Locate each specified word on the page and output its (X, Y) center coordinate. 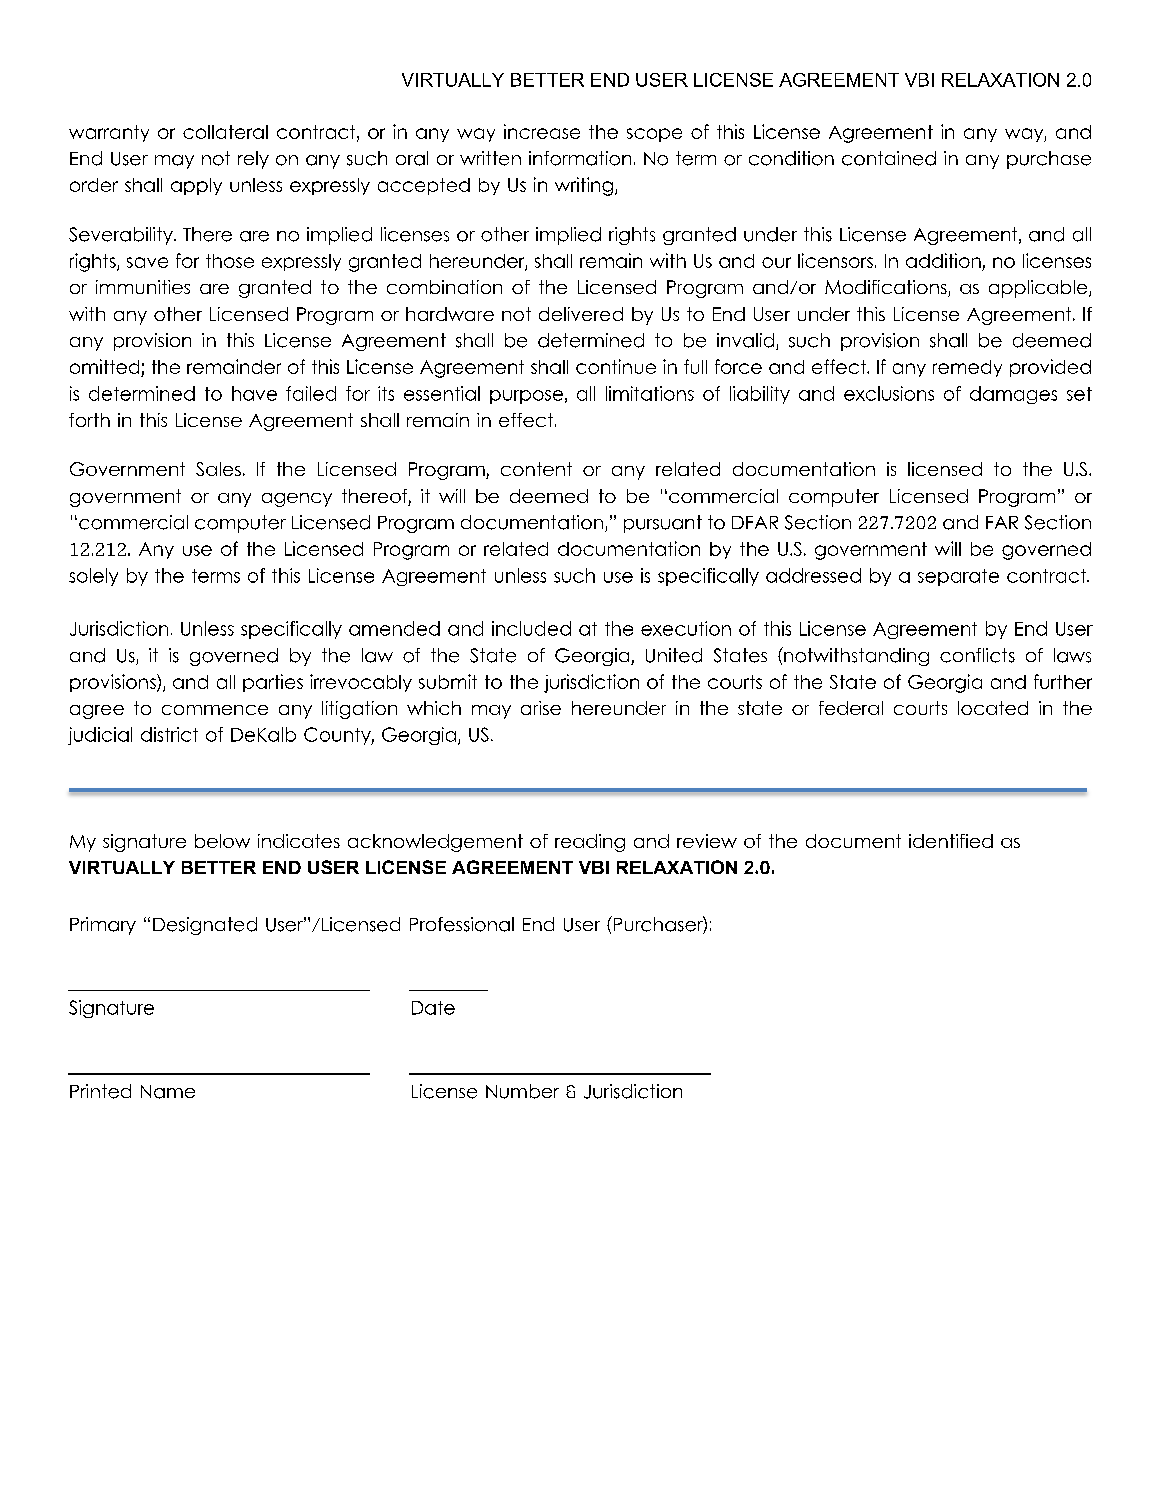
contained (889, 158)
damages (1013, 395)
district (169, 734)
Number (522, 1091)
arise (541, 708)
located (993, 708)
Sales (218, 469)
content (536, 469)
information (580, 158)
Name (168, 1092)
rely (253, 160)
